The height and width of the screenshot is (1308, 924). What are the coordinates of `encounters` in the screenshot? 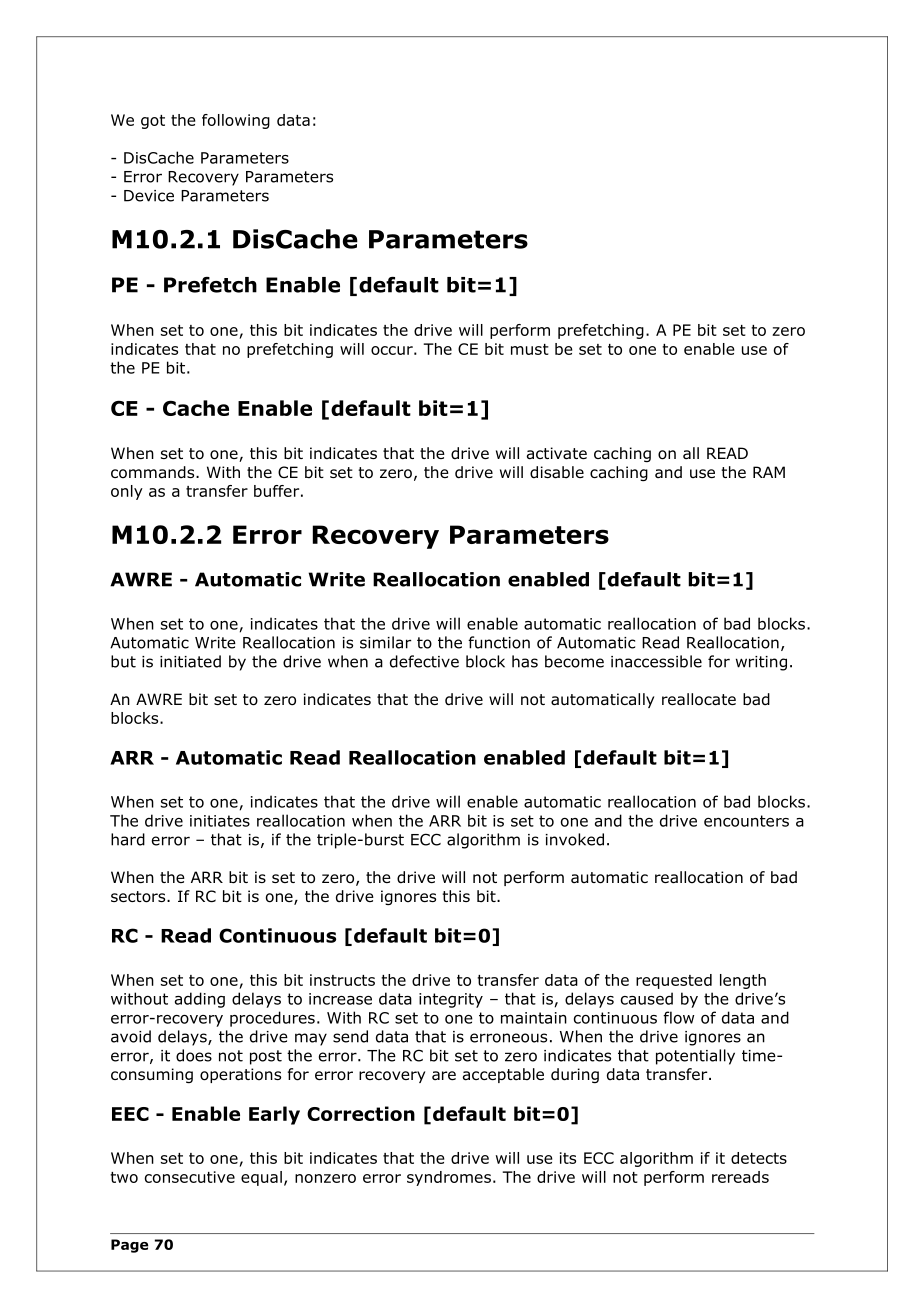 It's located at (746, 821).
